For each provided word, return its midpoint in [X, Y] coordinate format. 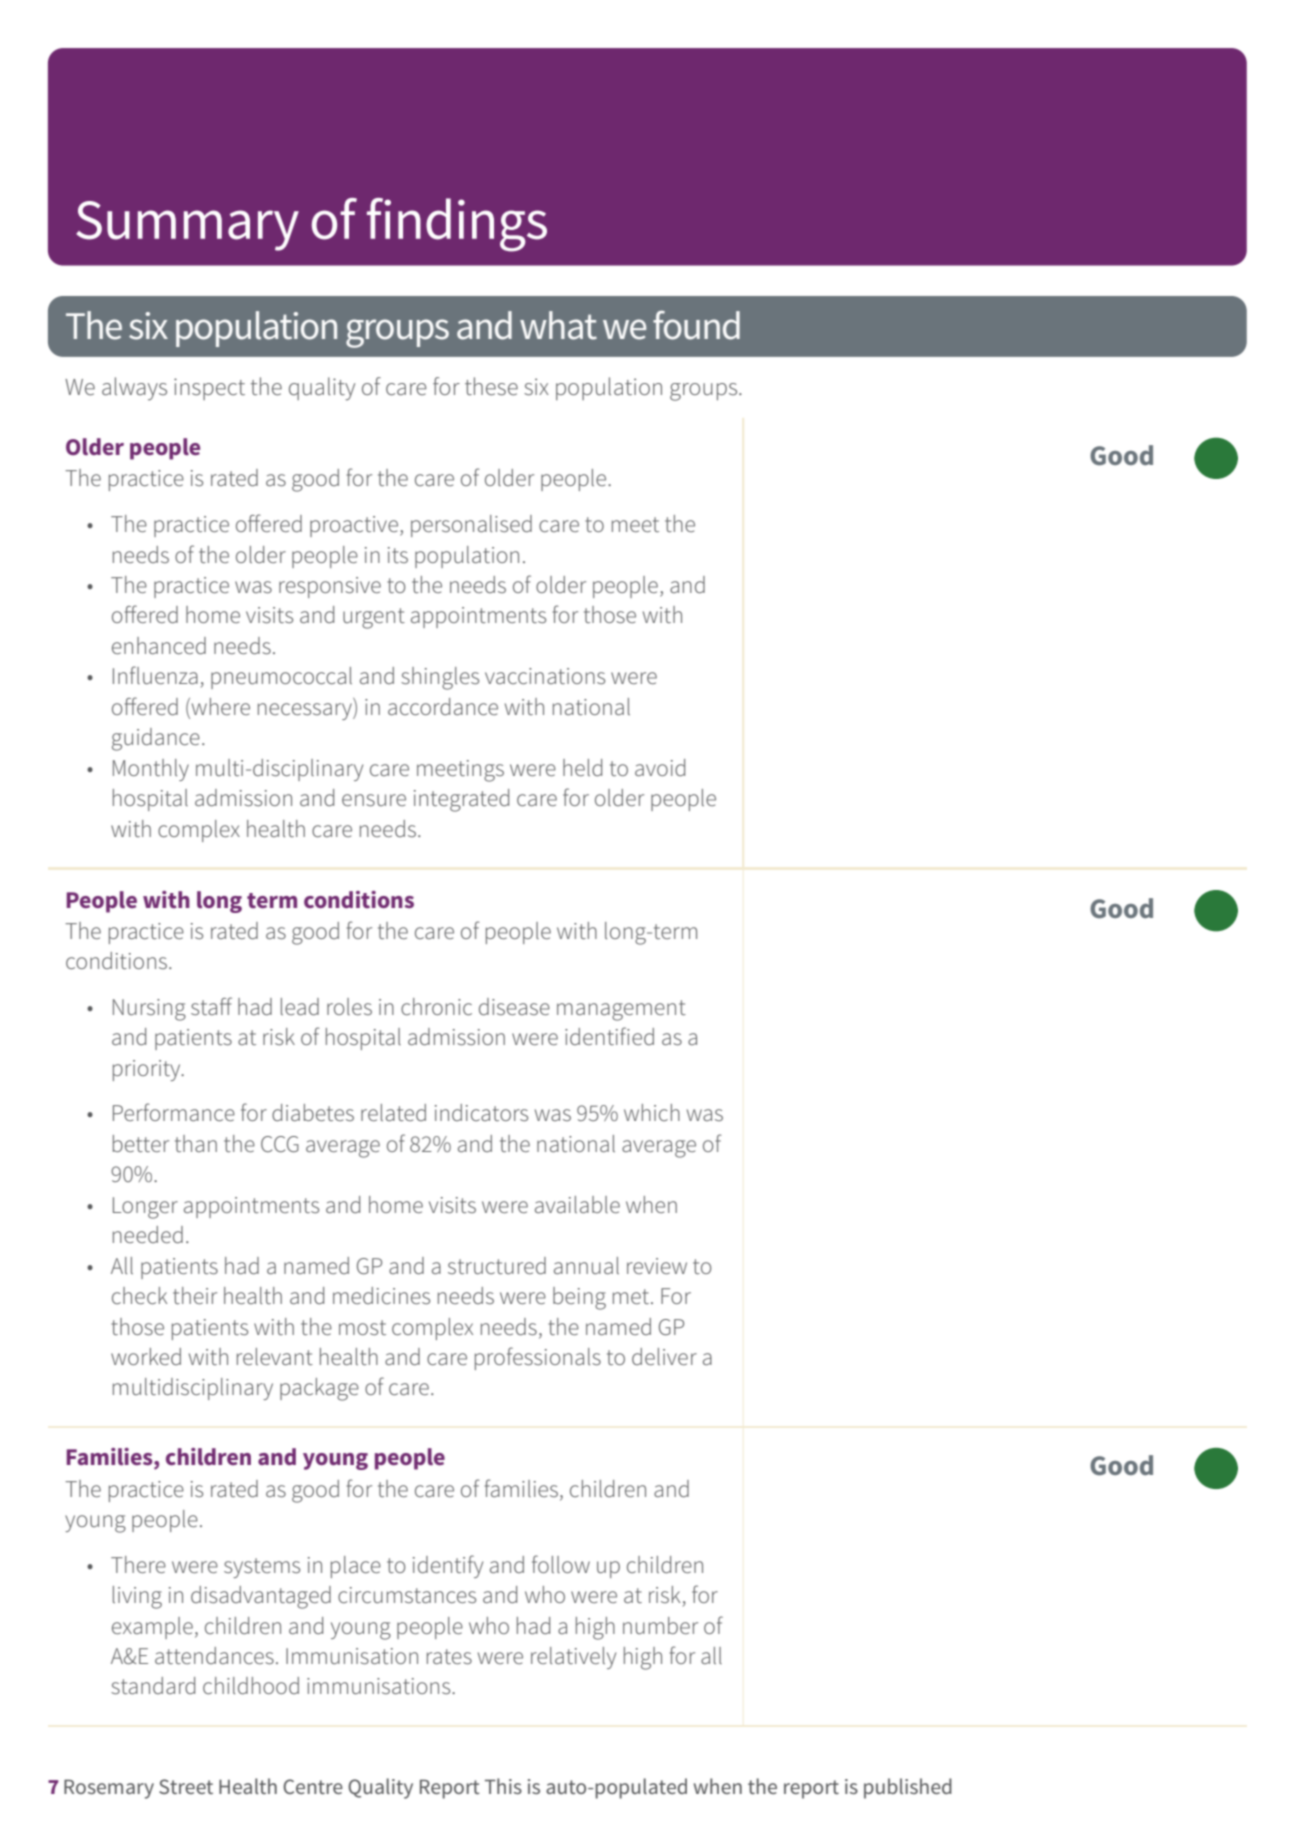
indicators [481, 1112]
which [652, 1112]
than [196, 1143]
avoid [660, 767]
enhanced [159, 645]
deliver [664, 1356]
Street [186, 1786]
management [621, 1010]
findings [457, 225]
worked [146, 1356]
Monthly [151, 770]
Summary [187, 226]
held [582, 767]
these [491, 386]
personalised [471, 526]
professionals [538, 1358]
